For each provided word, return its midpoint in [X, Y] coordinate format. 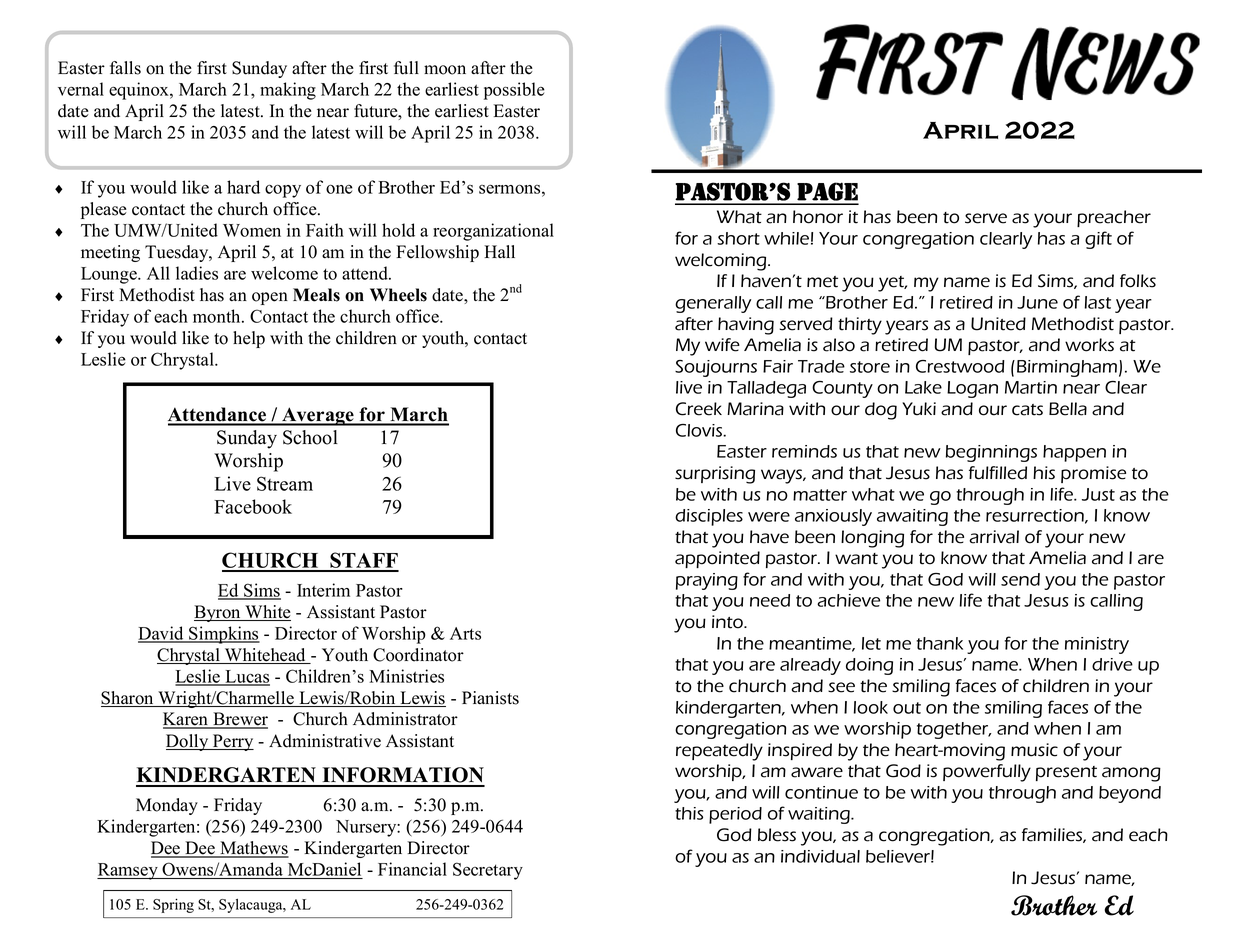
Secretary [488, 871]
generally [713, 304]
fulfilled [998, 473]
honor [818, 217]
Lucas [246, 677]
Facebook [253, 506]
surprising [715, 475]
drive [1112, 664]
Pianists [490, 698]
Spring [173, 905]
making [288, 91]
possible [514, 91]
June [1037, 302]
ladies [197, 273]
